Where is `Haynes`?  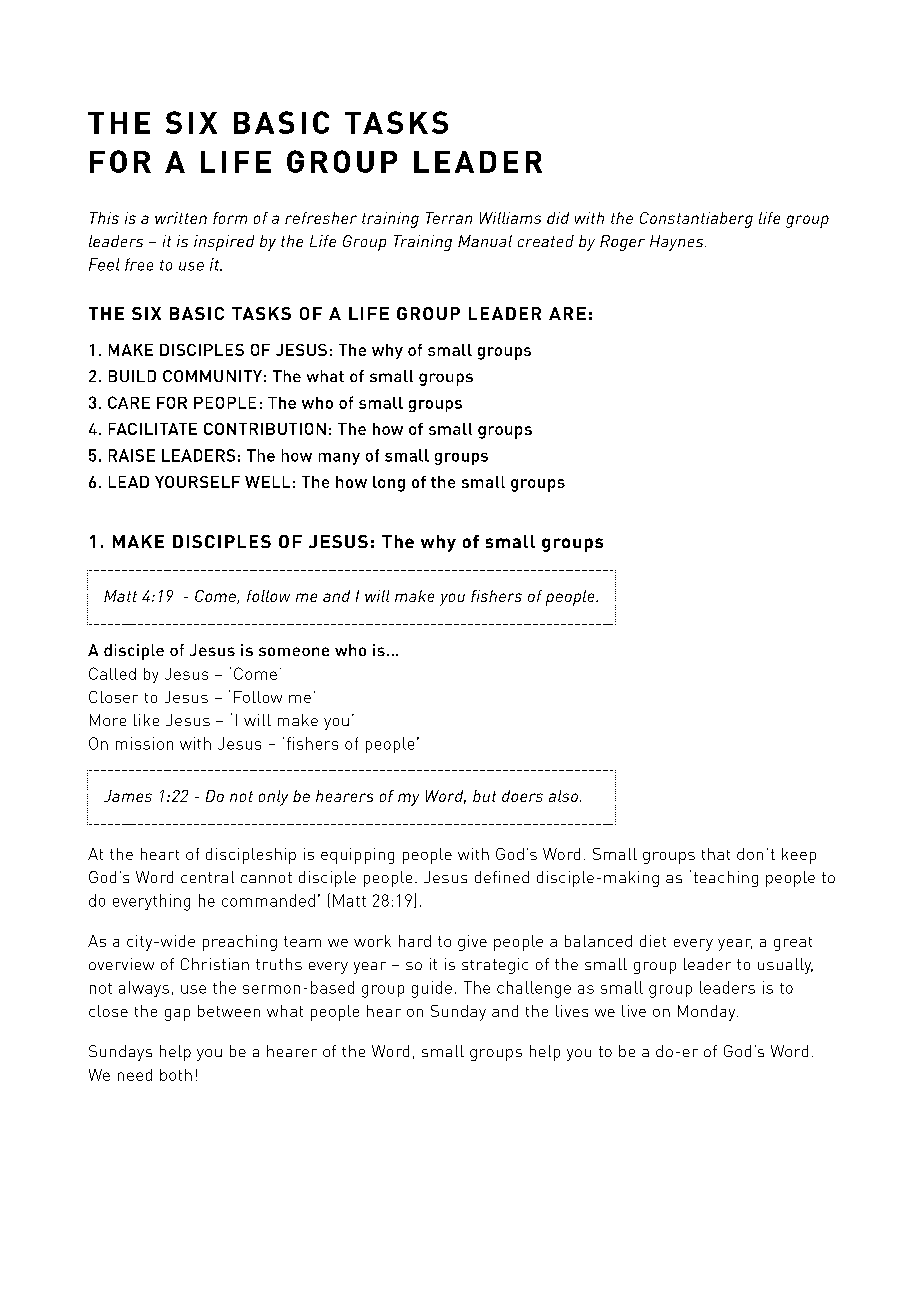 Haynes is located at coordinates (678, 243).
